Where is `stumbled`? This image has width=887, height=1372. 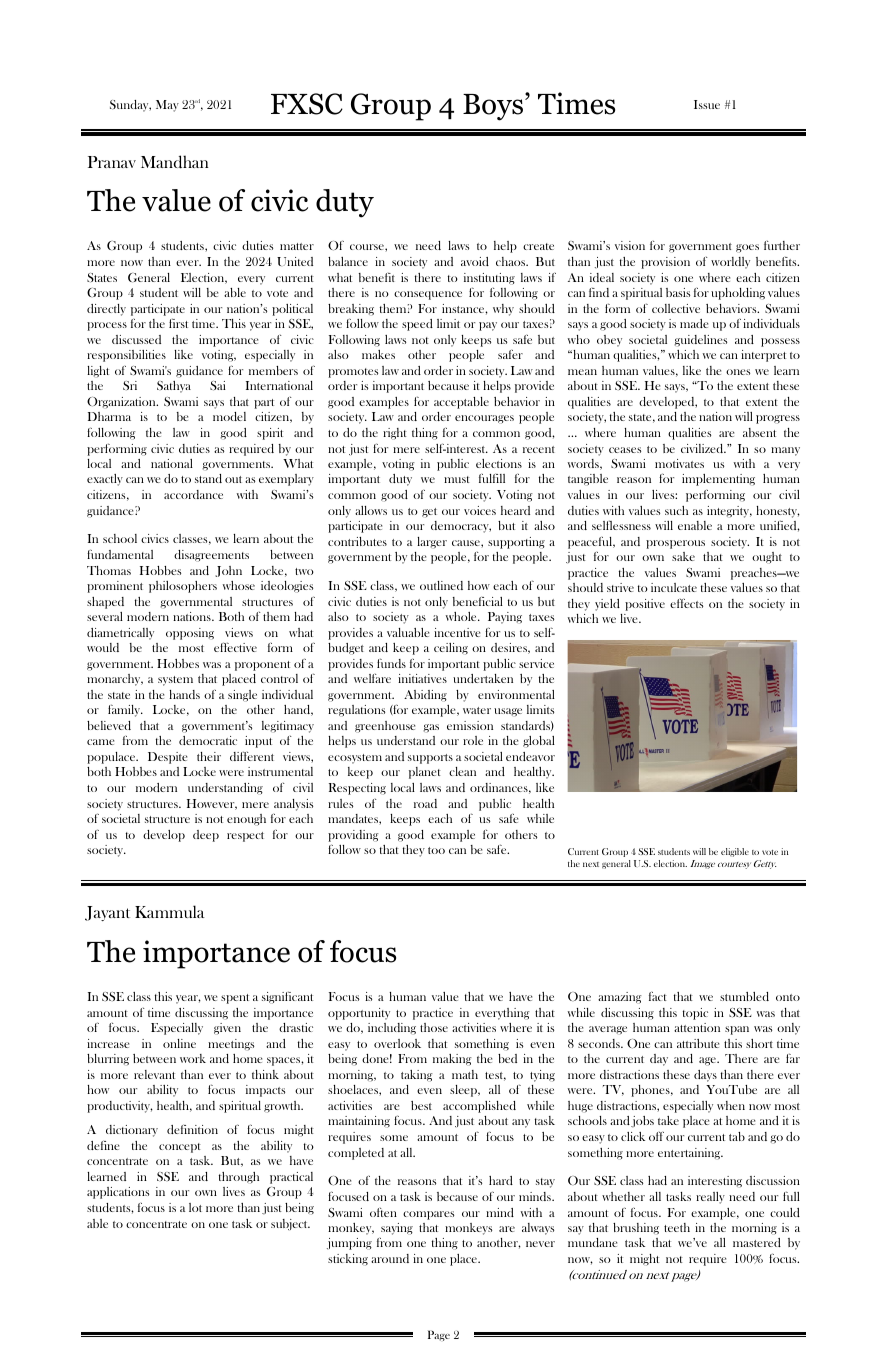
stumbled is located at coordinates (744, 996).
